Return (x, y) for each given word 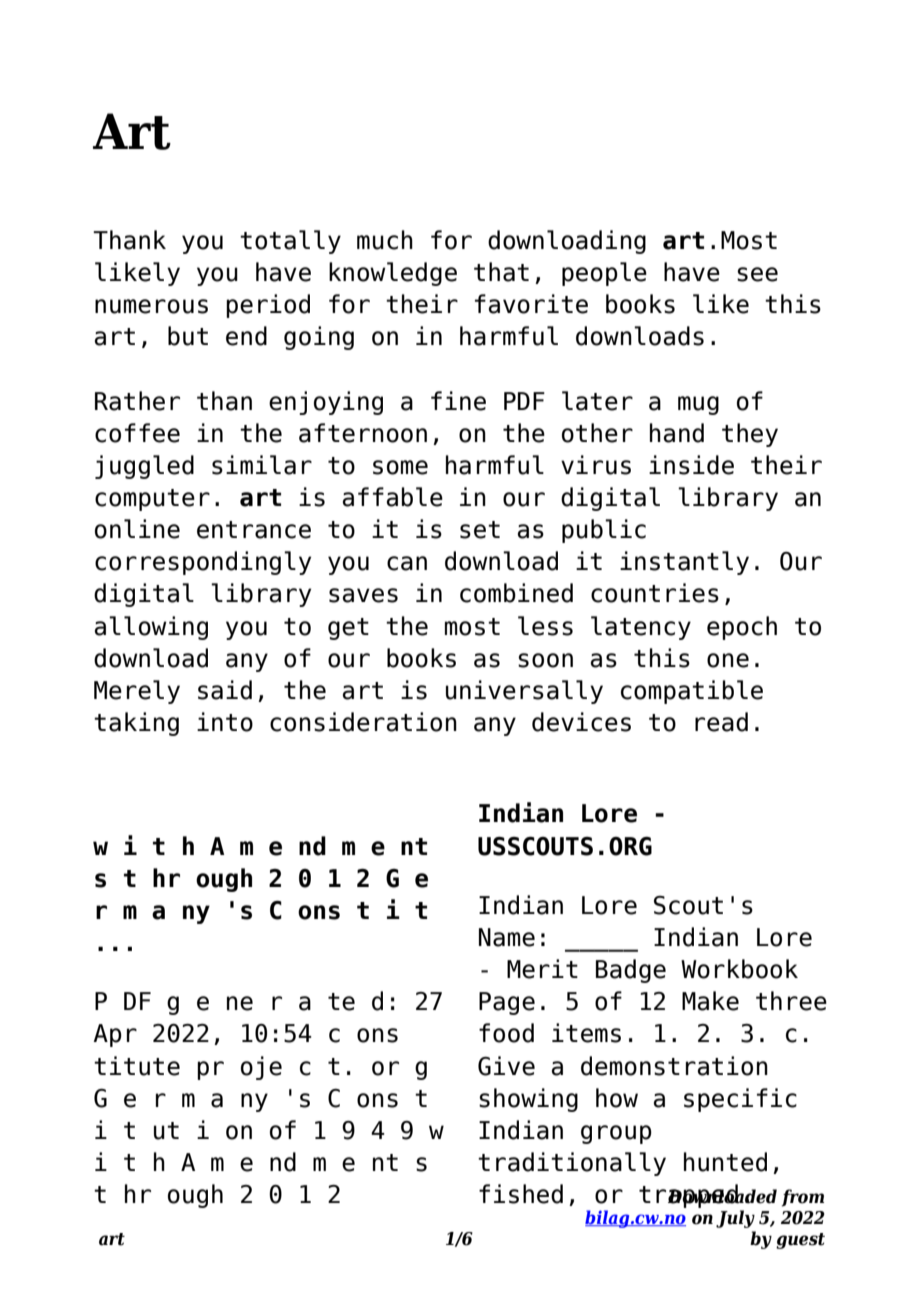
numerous (151, 306)
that (501, 272)
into (225, 722)
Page (507, 1003)
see (757, 274)
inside (691, 465)
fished (521, 1194)
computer (152, 500)
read (721, 722)
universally (524, 692)
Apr (115, 1035)
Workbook (739, 969)
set (480, 530)
